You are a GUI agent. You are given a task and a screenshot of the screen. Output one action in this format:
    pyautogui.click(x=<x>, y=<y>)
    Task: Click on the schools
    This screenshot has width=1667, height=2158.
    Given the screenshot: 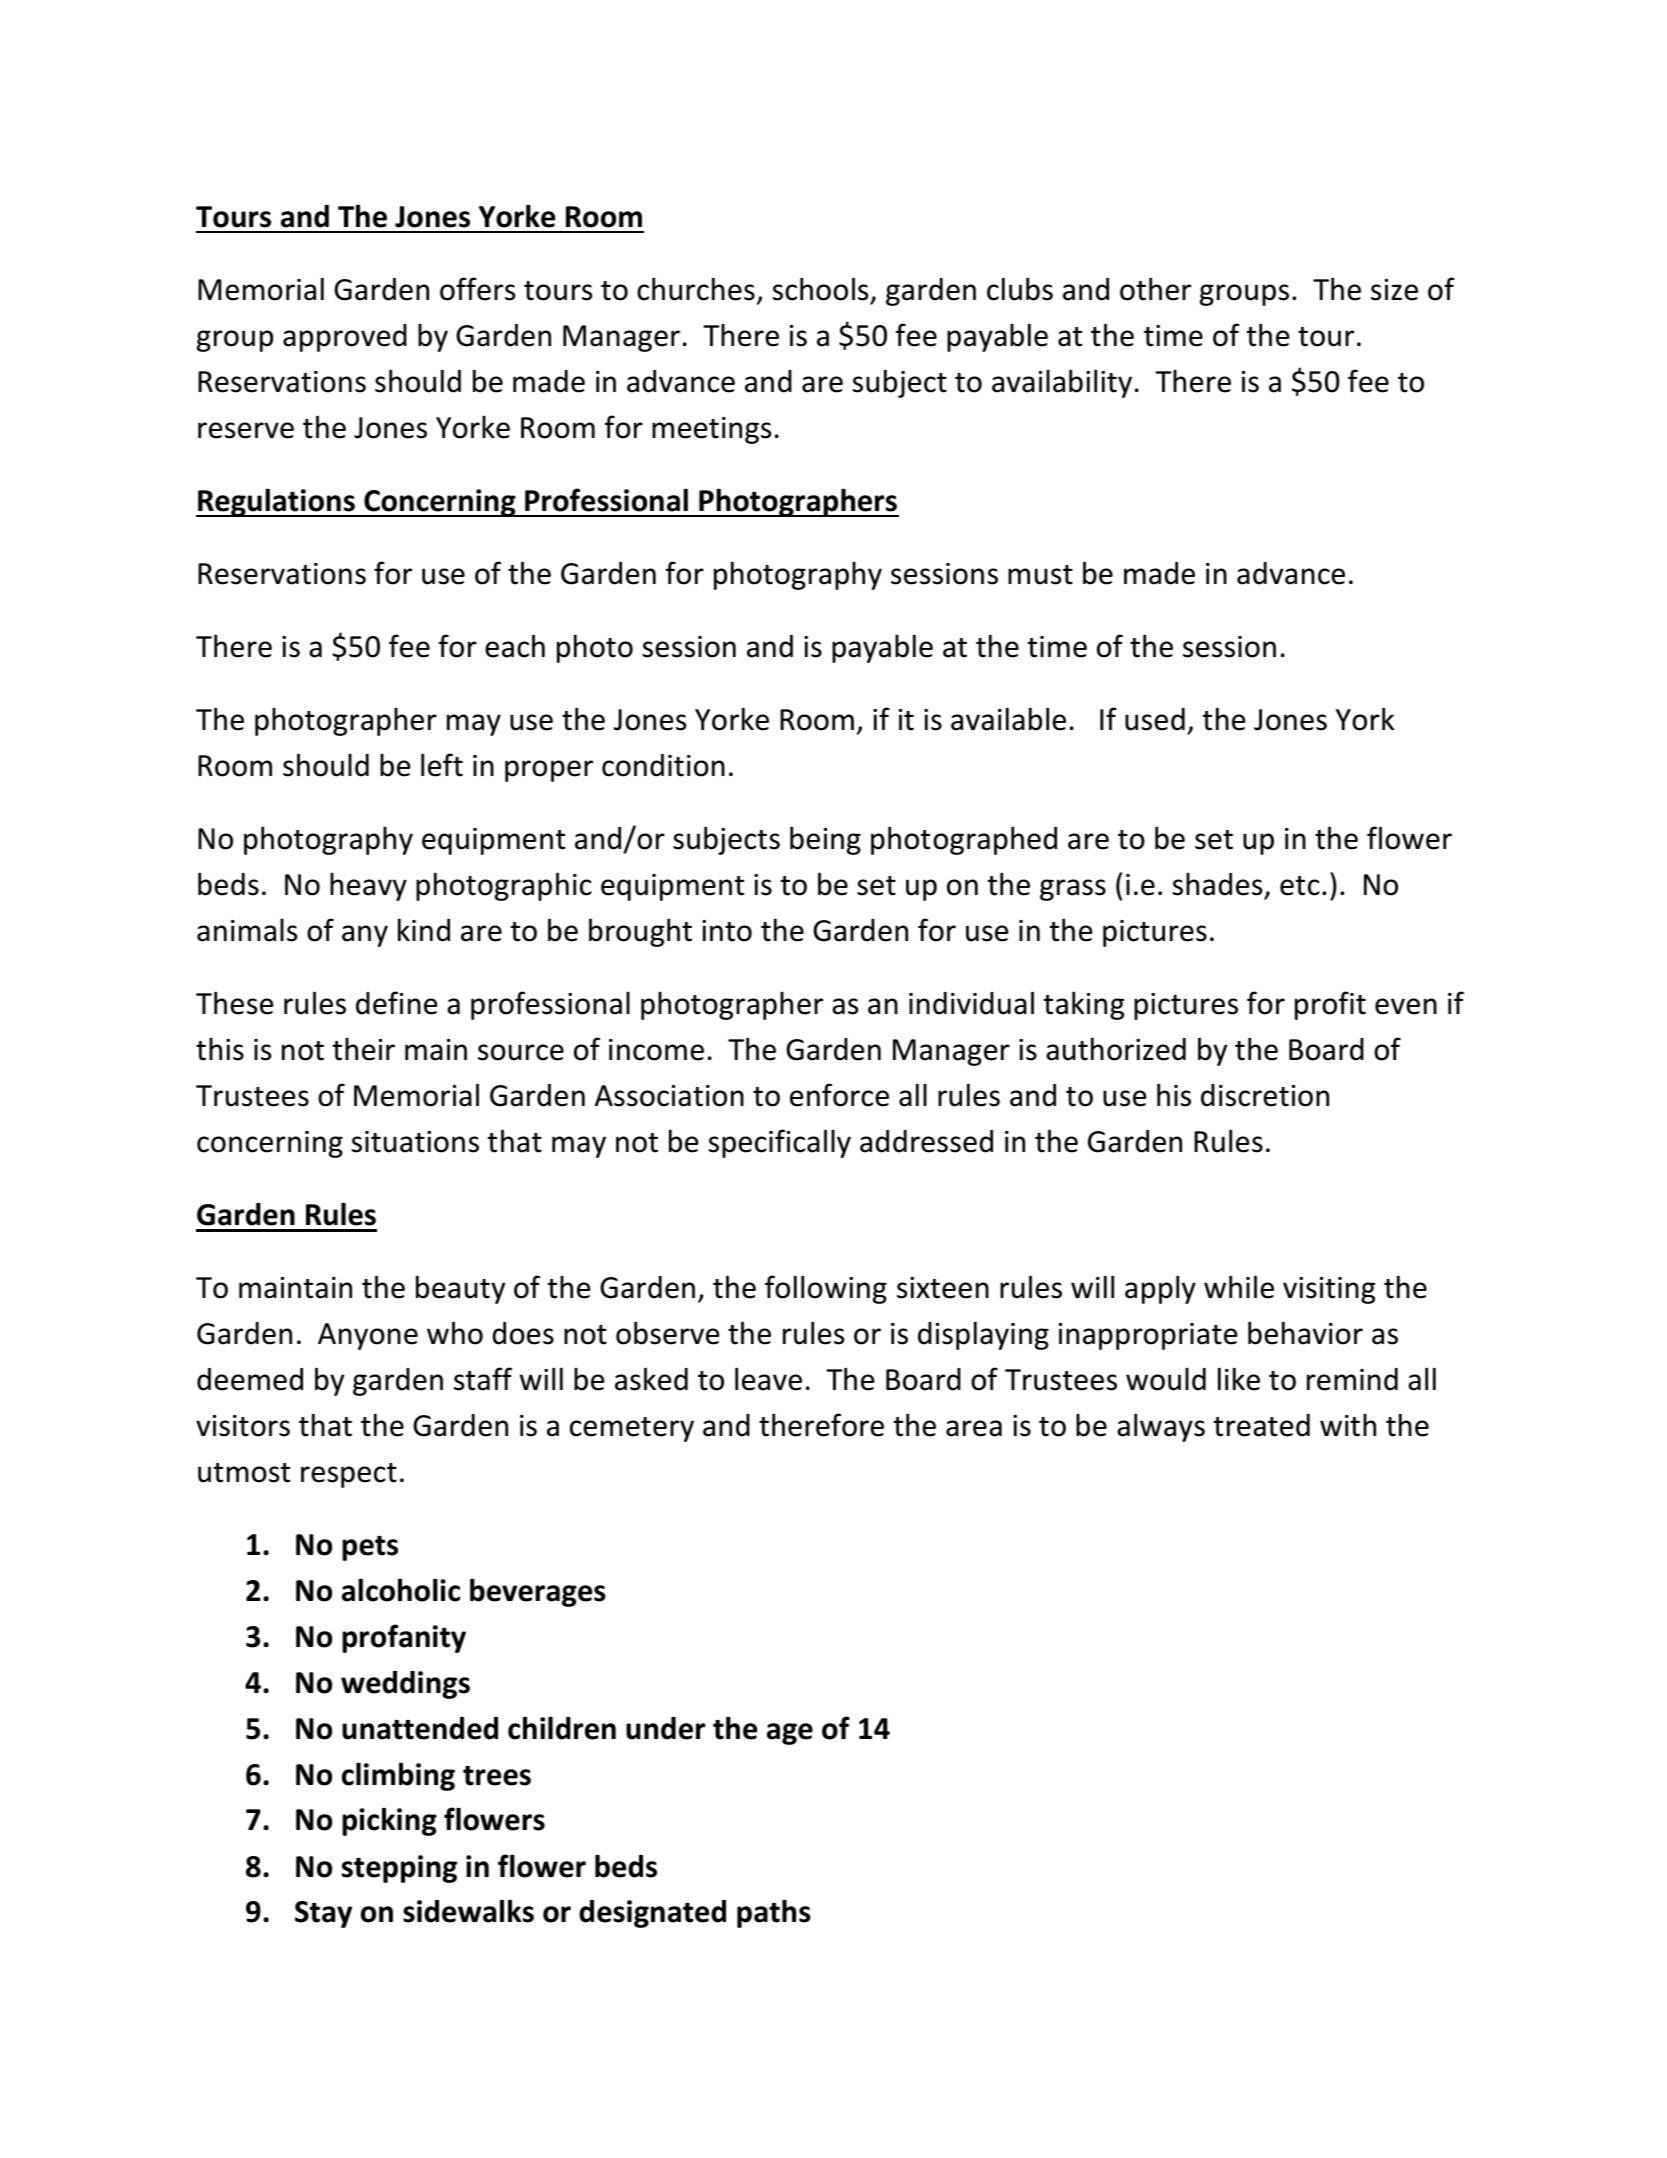 What is the action you would take?
    pyautogui.click(x=820, y=289)
